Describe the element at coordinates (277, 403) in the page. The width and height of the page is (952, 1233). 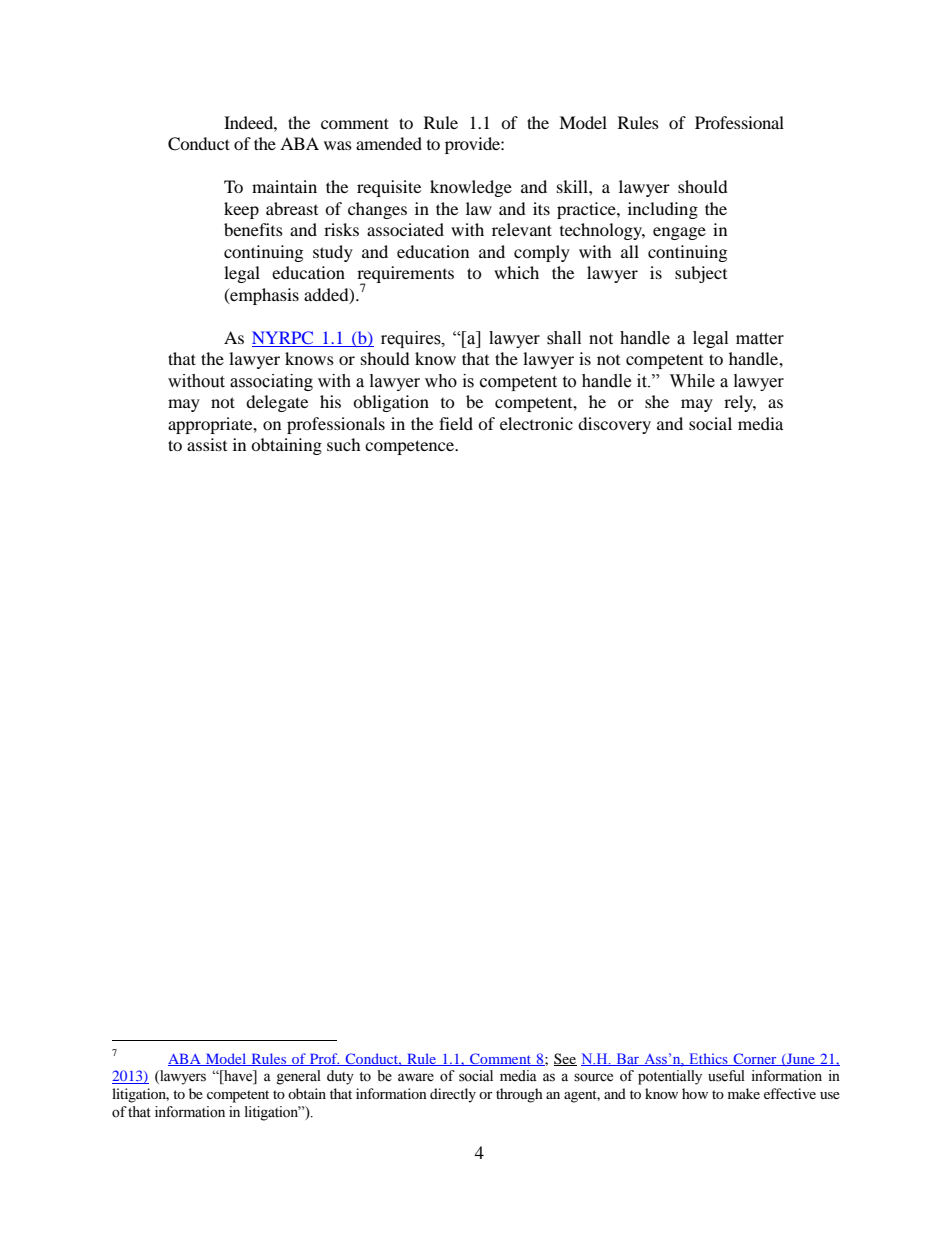
I see `delegate` at that location.
